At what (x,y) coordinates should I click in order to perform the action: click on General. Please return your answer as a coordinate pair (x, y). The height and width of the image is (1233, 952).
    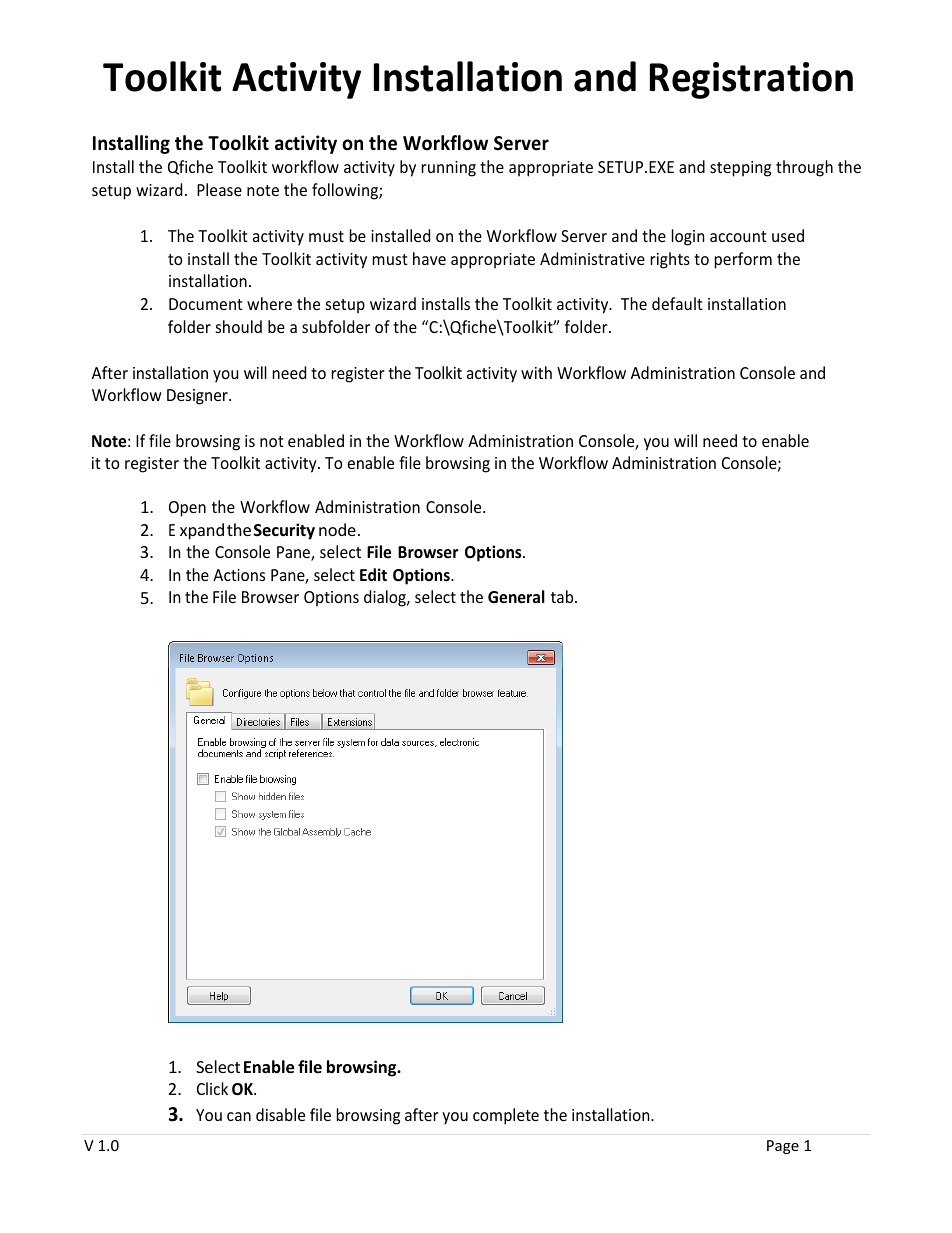
    Looking at the image, I should click on (516, 597).
